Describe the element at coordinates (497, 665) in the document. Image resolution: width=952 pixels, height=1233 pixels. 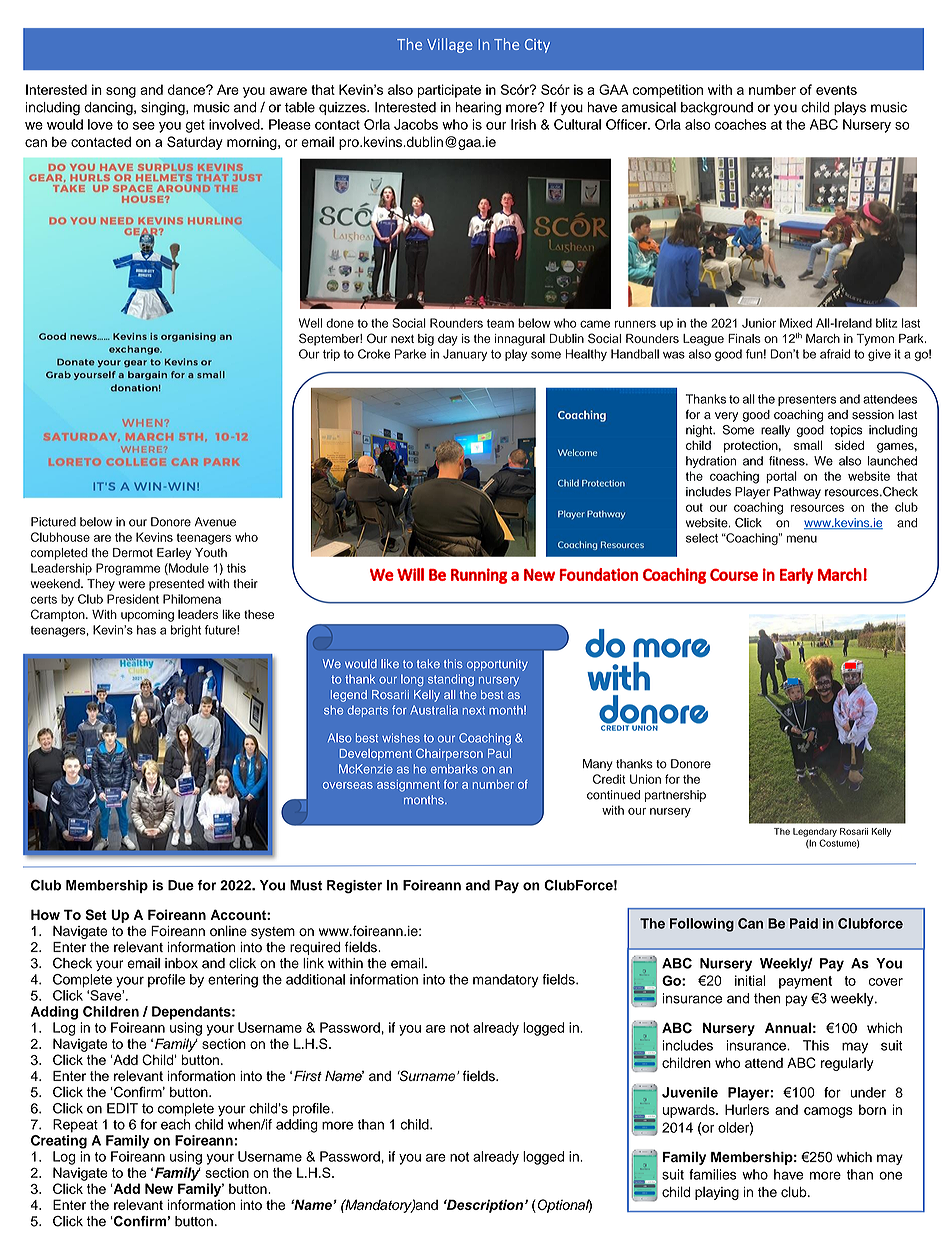
I see `opportunity` at that location.
